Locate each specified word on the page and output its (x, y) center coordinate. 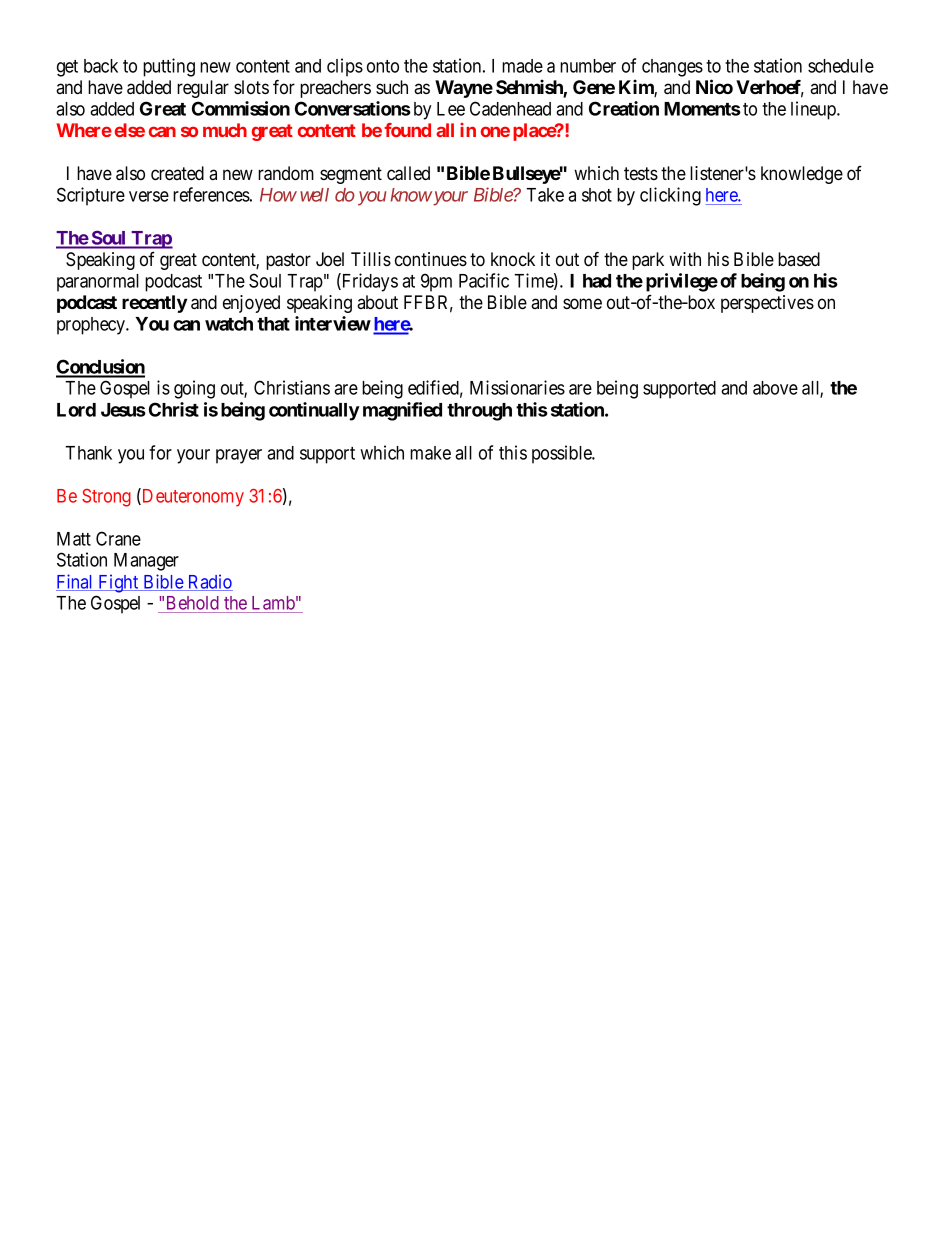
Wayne (464, 89)
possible (563, 454)
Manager (146, 562)
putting (169, 67)
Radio (209, 582)
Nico (714, 86)
